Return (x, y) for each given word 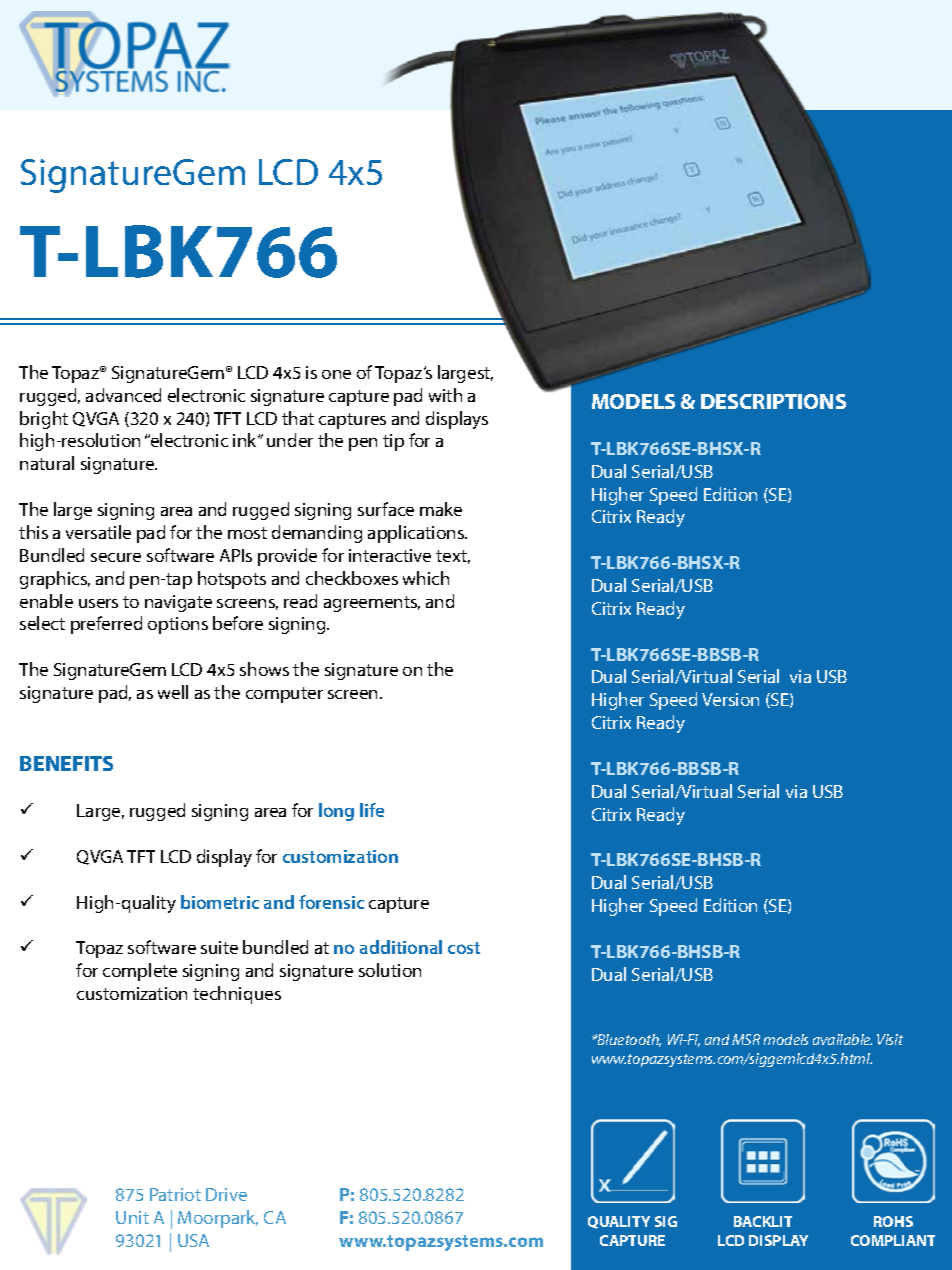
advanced (123, 395)
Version (730, 699)
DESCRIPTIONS (773, 401)
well (173, 692)
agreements (372, 604)
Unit (132, 1217)
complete (140, 972)
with (445, 395)
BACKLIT (763, 1221)
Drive (226, 1194)
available (842, 1039)
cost (464, 948)
